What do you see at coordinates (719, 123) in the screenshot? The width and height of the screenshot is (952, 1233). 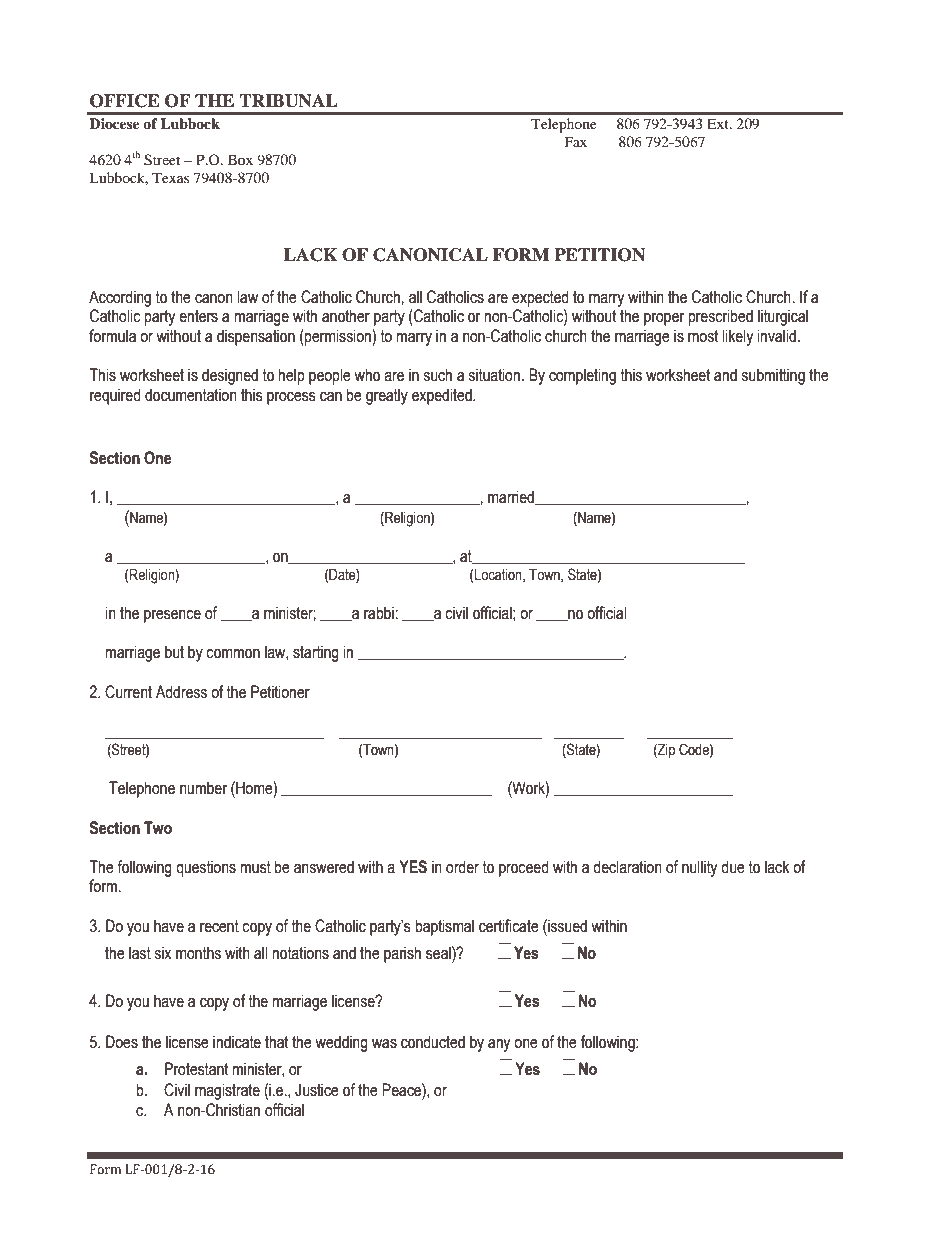 I see `Ext` at bounding box center [719, 123].
